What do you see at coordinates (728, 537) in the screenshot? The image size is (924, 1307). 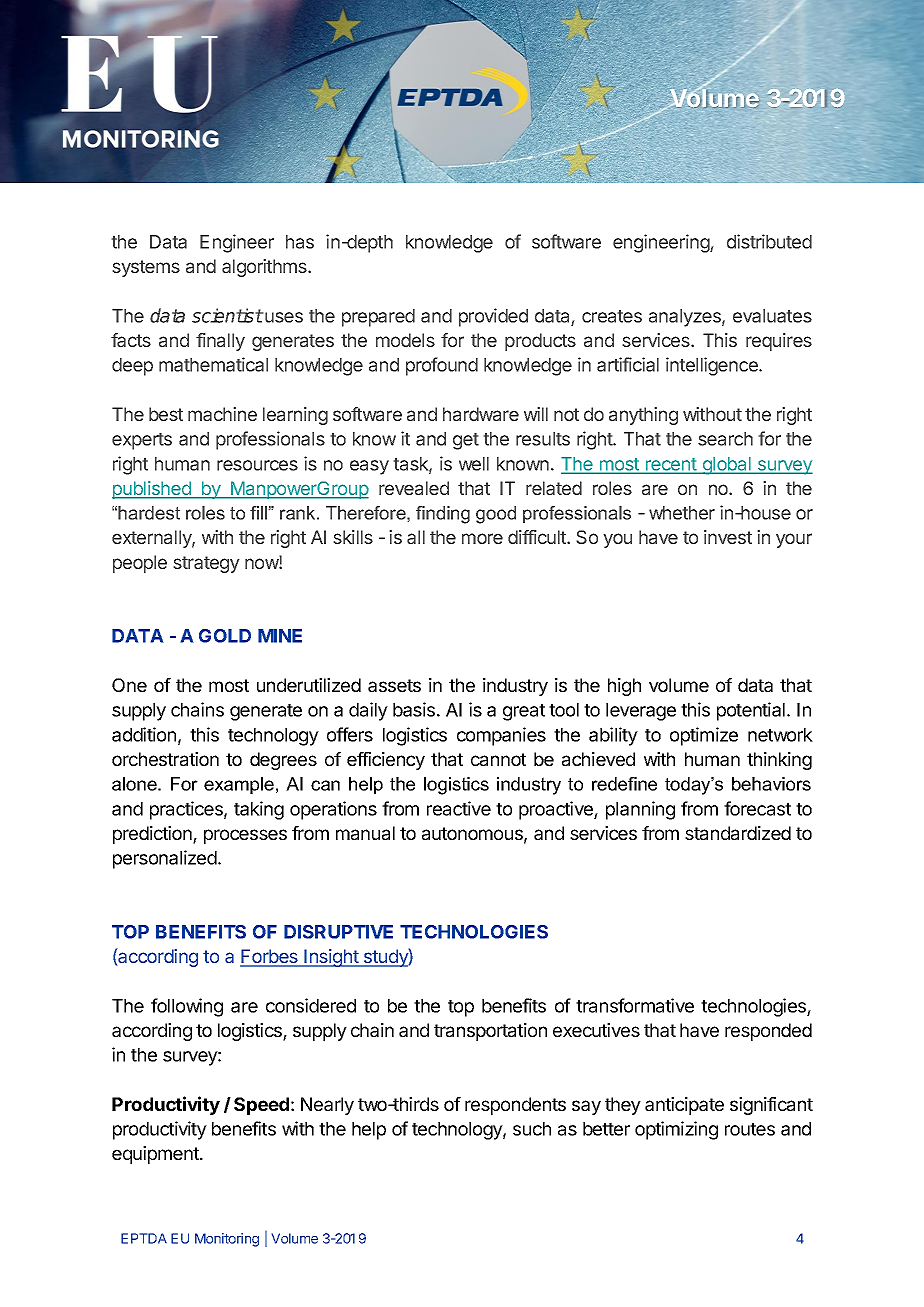 I see `invest` at bounding box center [728, 537].
